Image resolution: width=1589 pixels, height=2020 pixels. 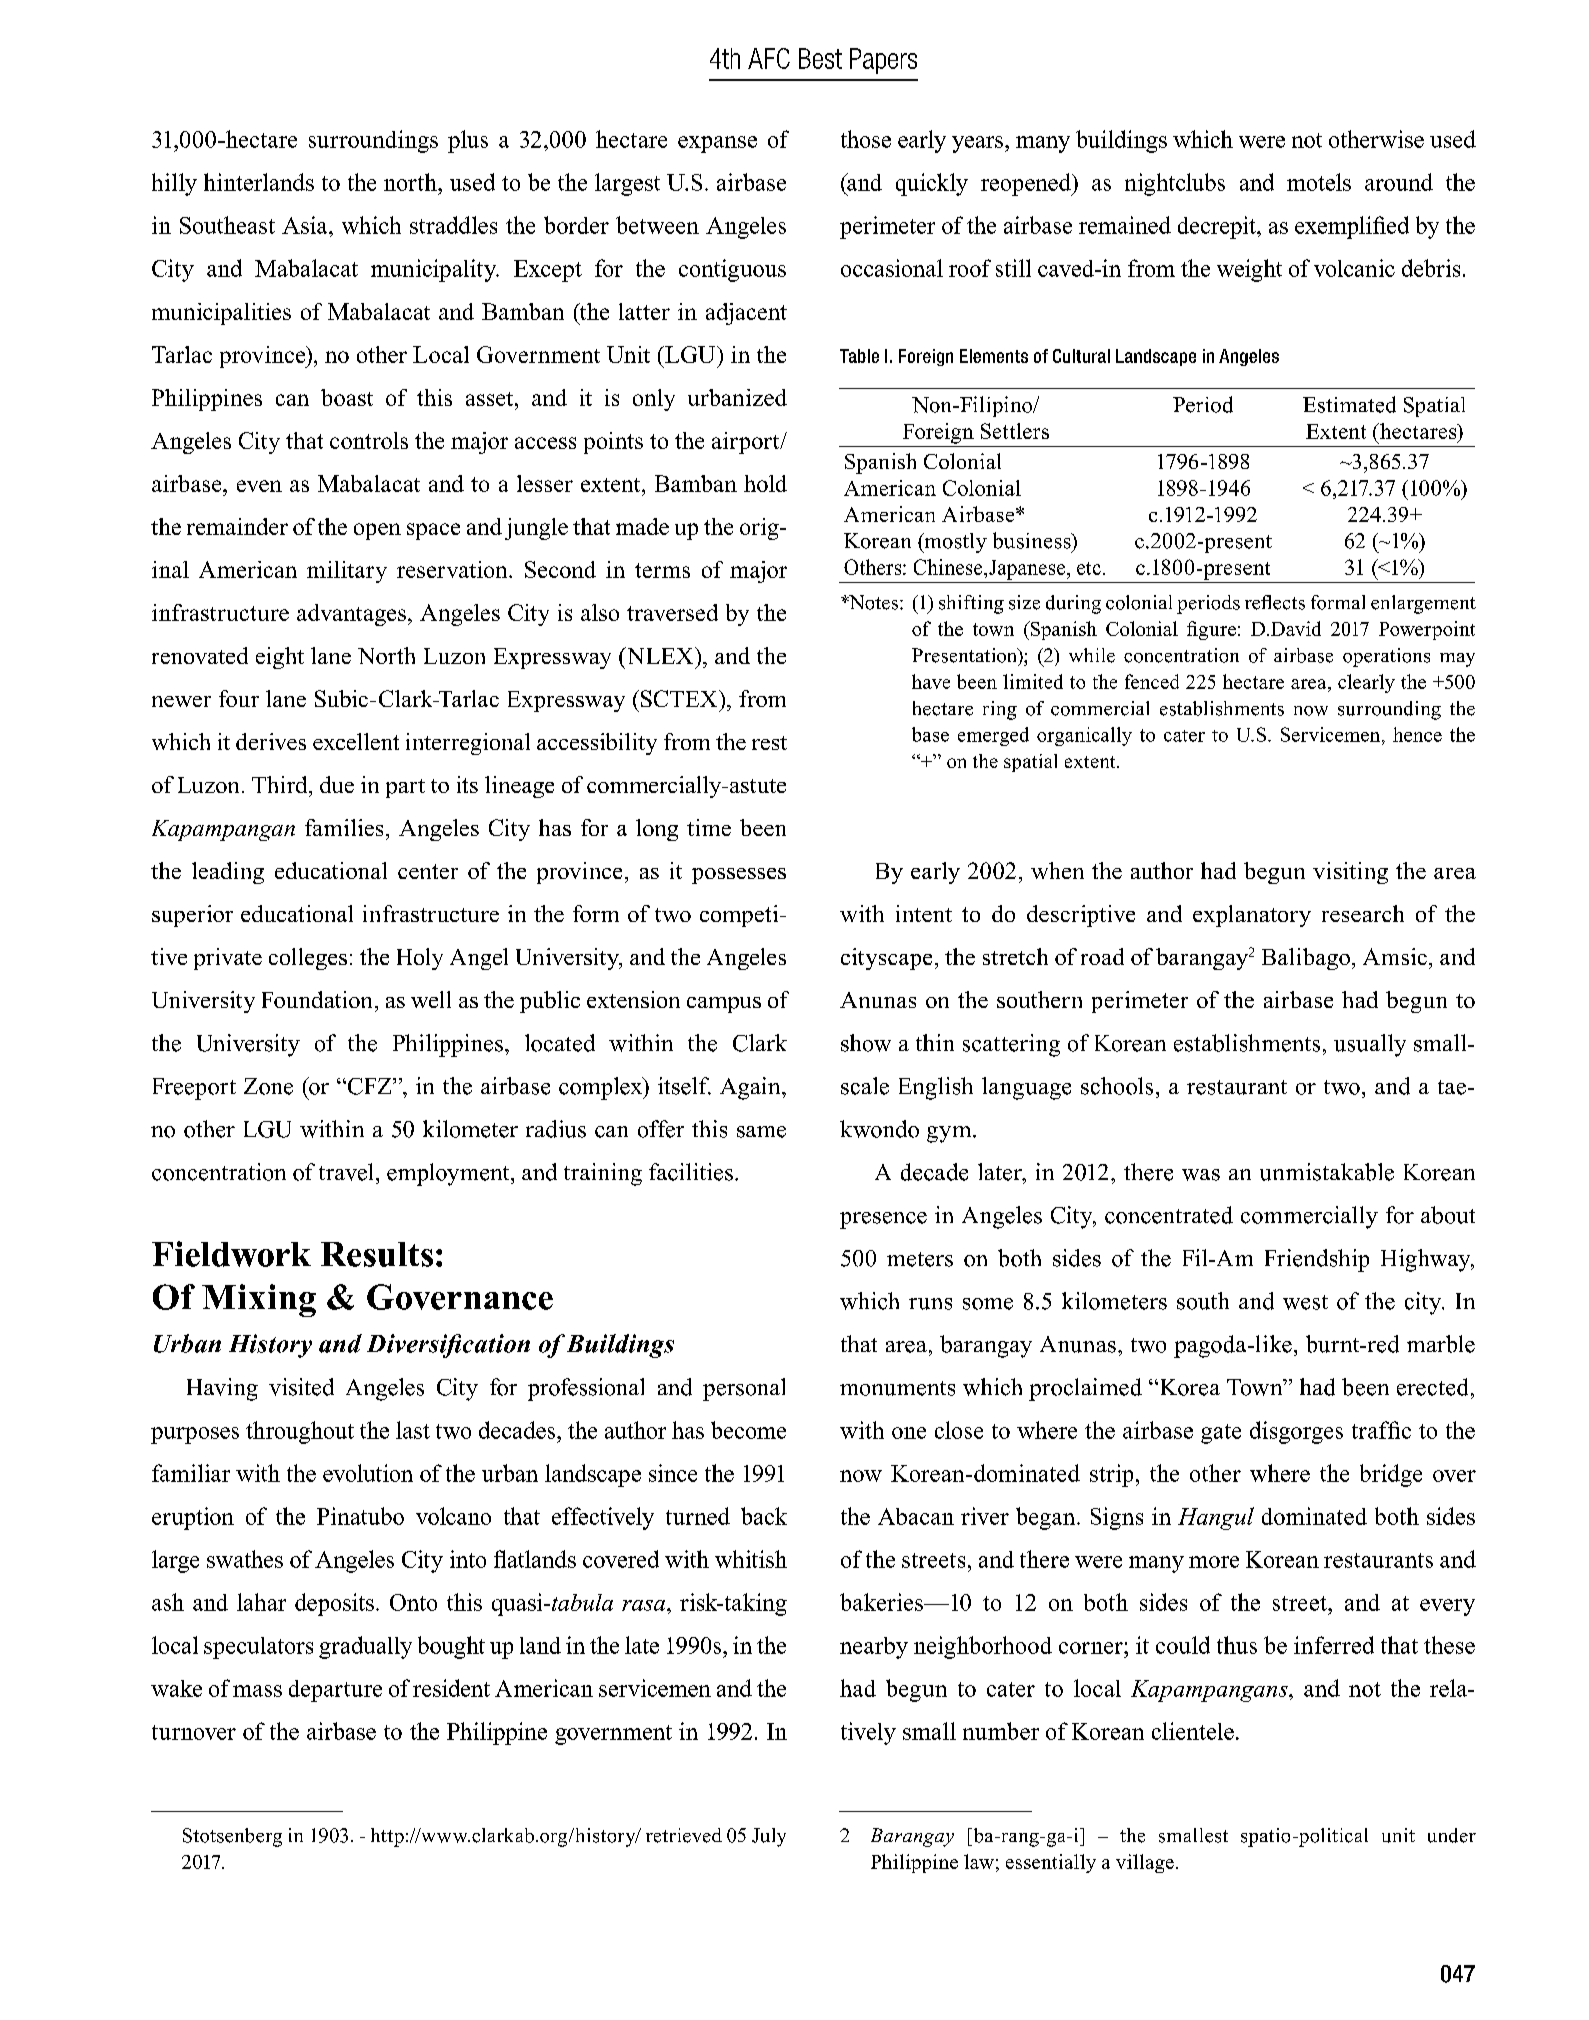 What do you see at coordinates (301, 1387) in the screenshot?
I see `visited` at bounding box center [301, 1387].
